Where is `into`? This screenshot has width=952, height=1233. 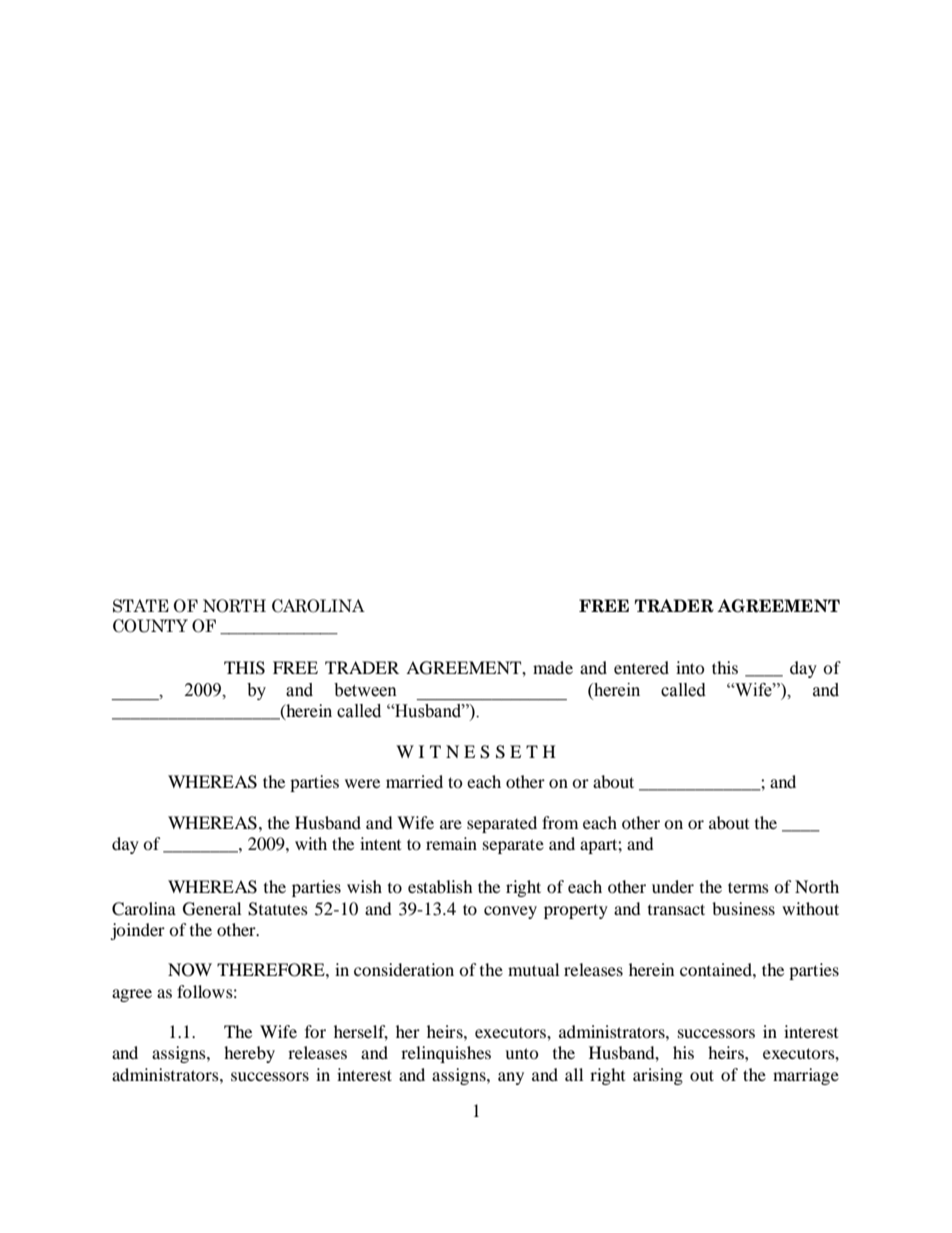 into is located at coordinates (690, 667).
